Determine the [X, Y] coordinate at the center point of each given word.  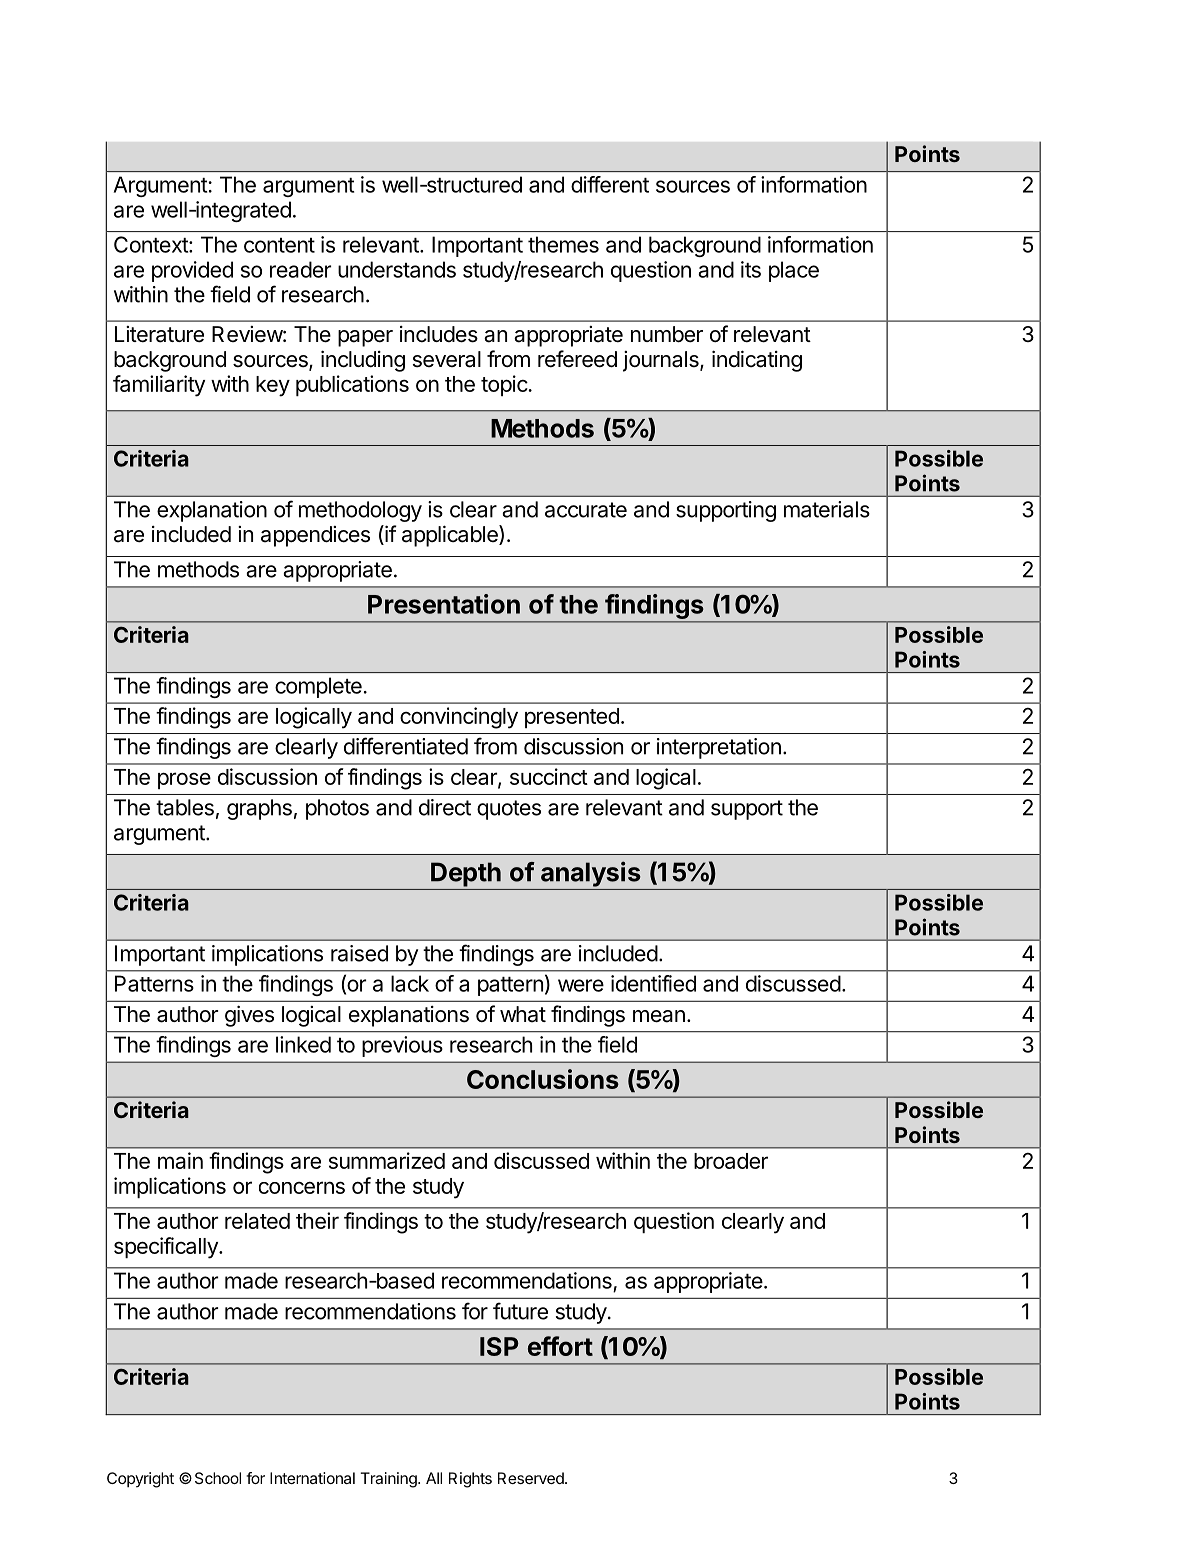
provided [192, 271]
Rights [470, 1480]
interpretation [719, 748]
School [218, 1478]
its [751, 269]
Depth [466, 874]
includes [439, 334]
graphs [259, 809]
